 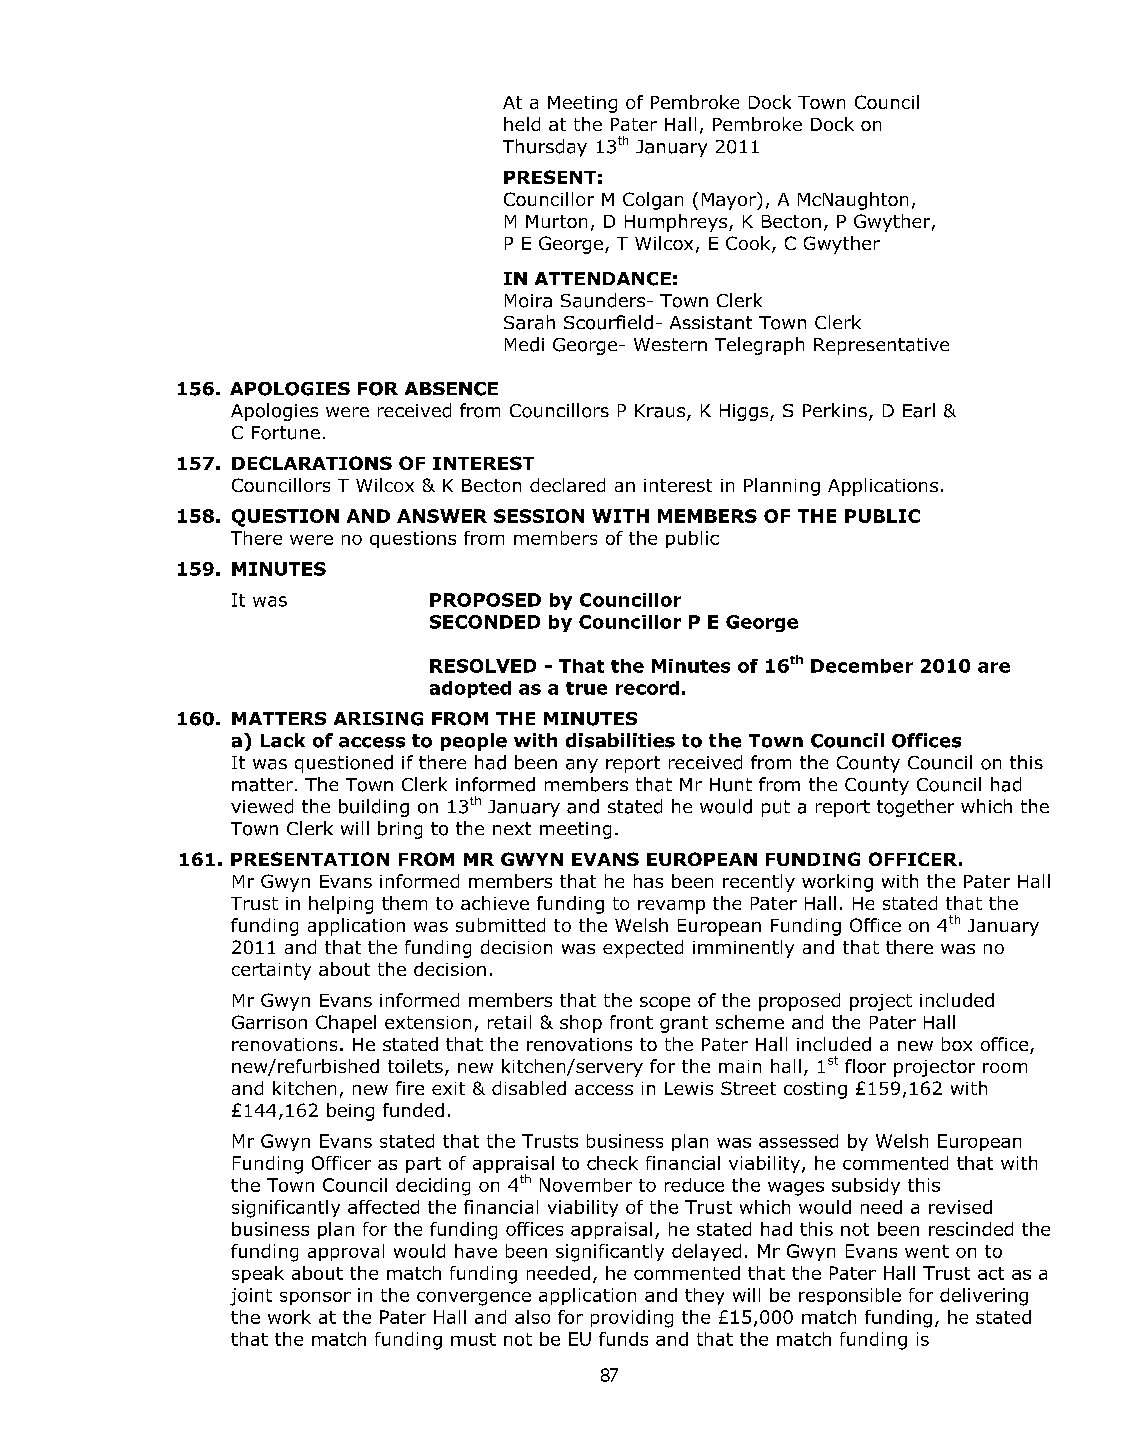 What do you see at coordinates (915, 808) in the image?
I see `together` at bounding box center [915, 808].
